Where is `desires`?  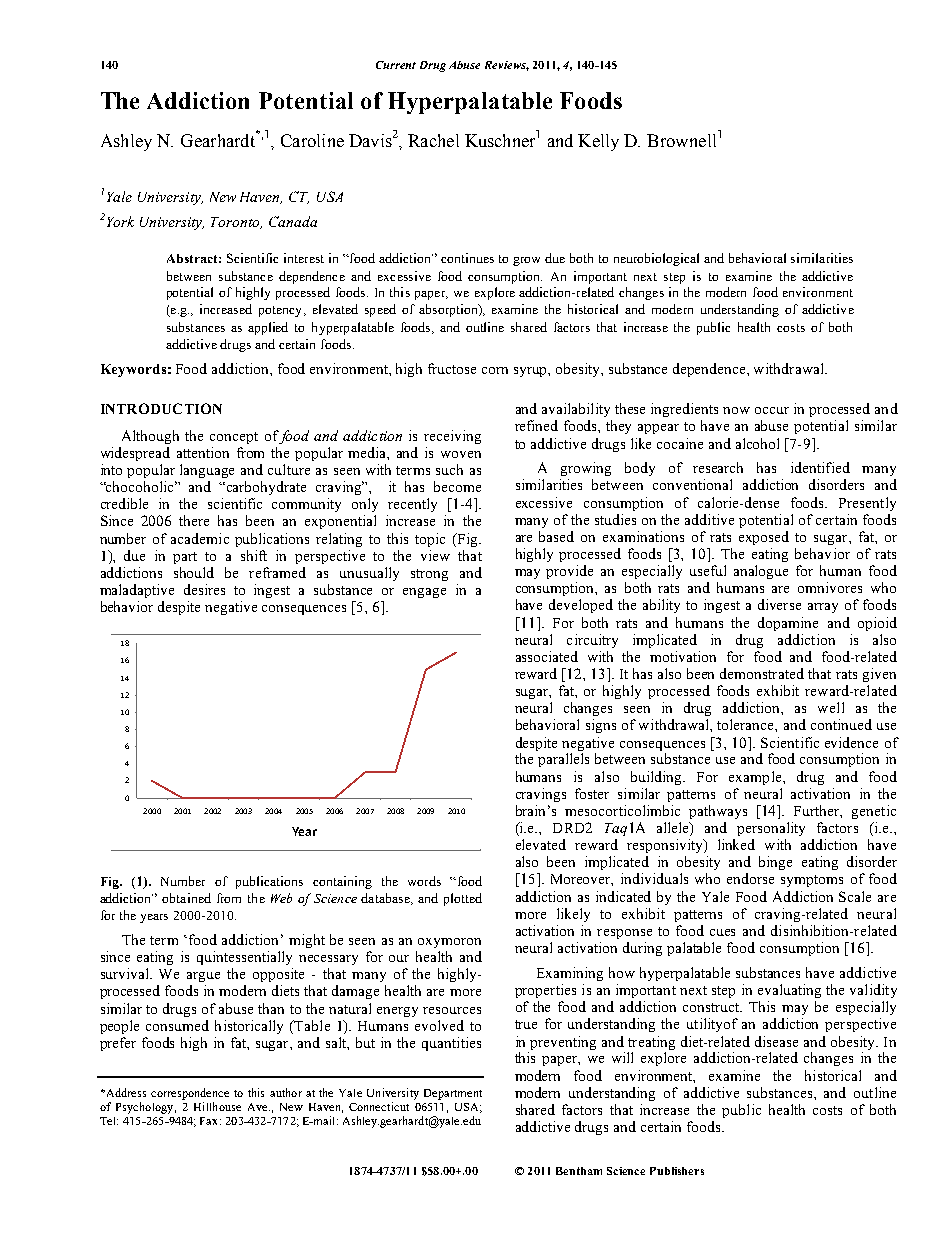
desires is located at coordinates (204, 589).
